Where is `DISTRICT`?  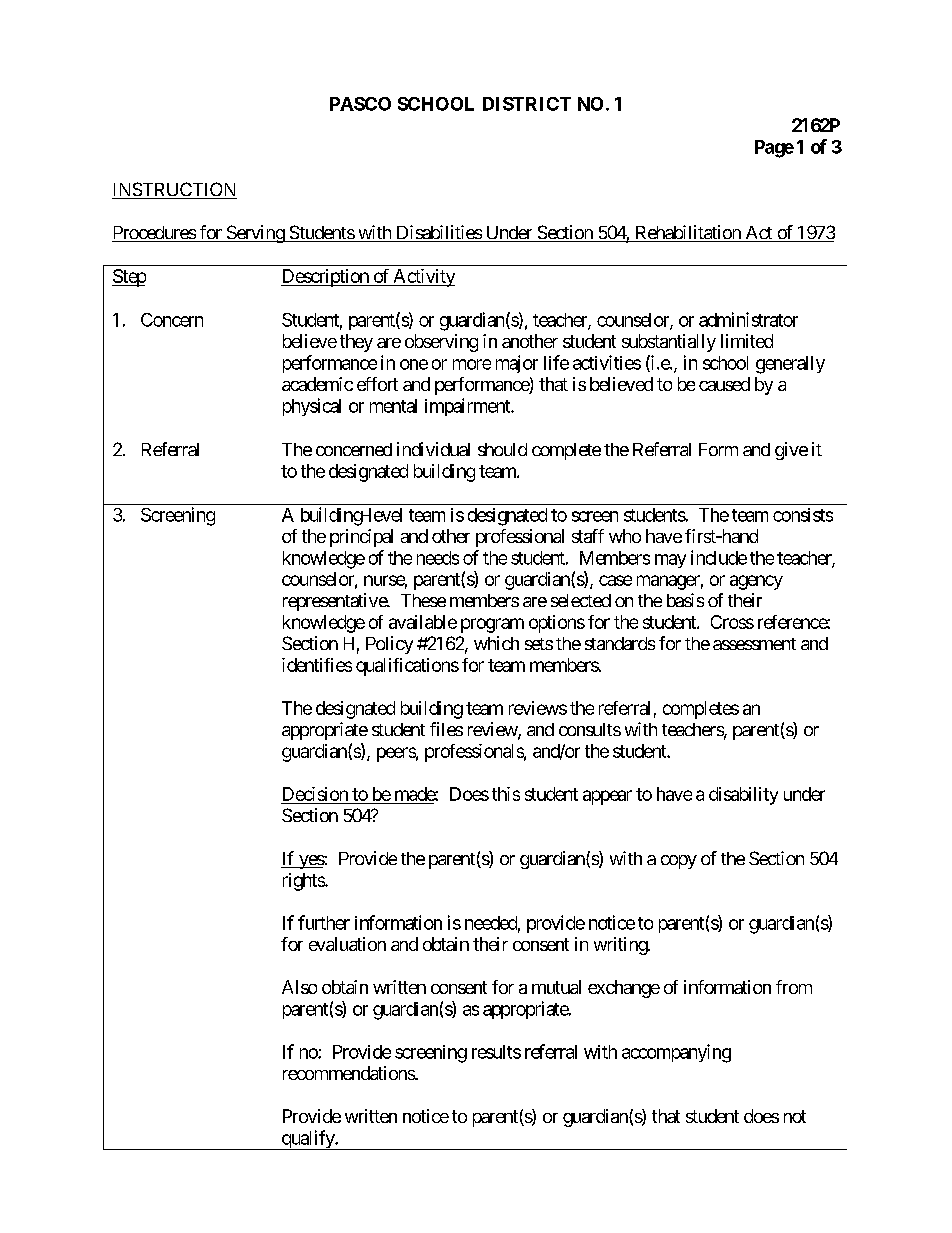 DISTRICT is located at coordinates (527, 104).
